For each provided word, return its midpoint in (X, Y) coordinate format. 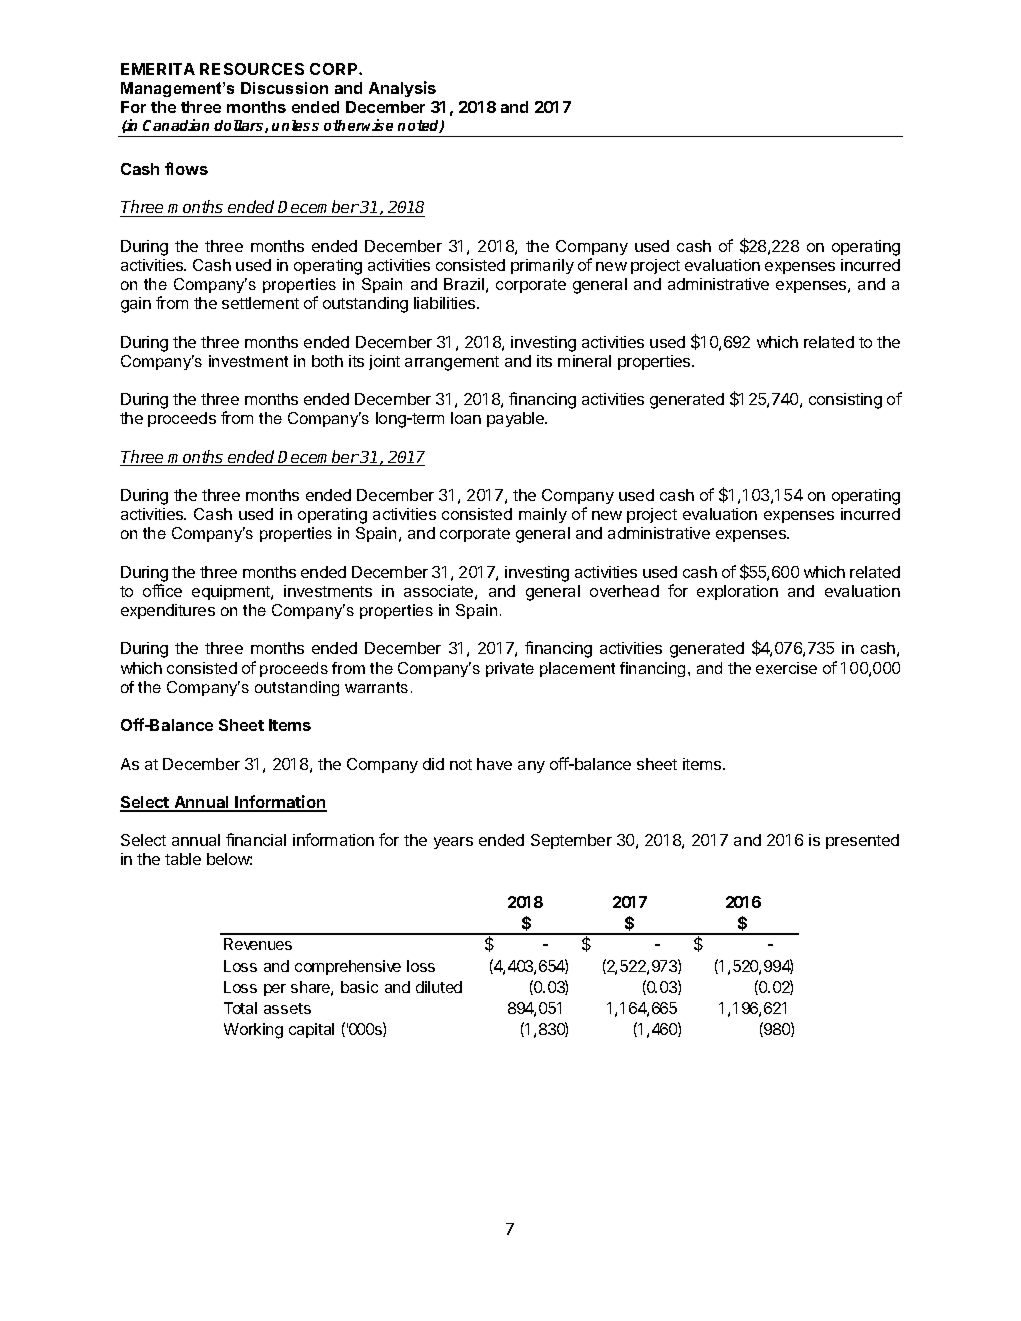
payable (517, 419)
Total (240, 1008)
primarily (542, 266)
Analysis (402, 89)
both (327, 361)
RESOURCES (252, 69)
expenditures (168, 611)
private (510, 669)
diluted (439, 987)
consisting (845, 401)
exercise (786, 668)
